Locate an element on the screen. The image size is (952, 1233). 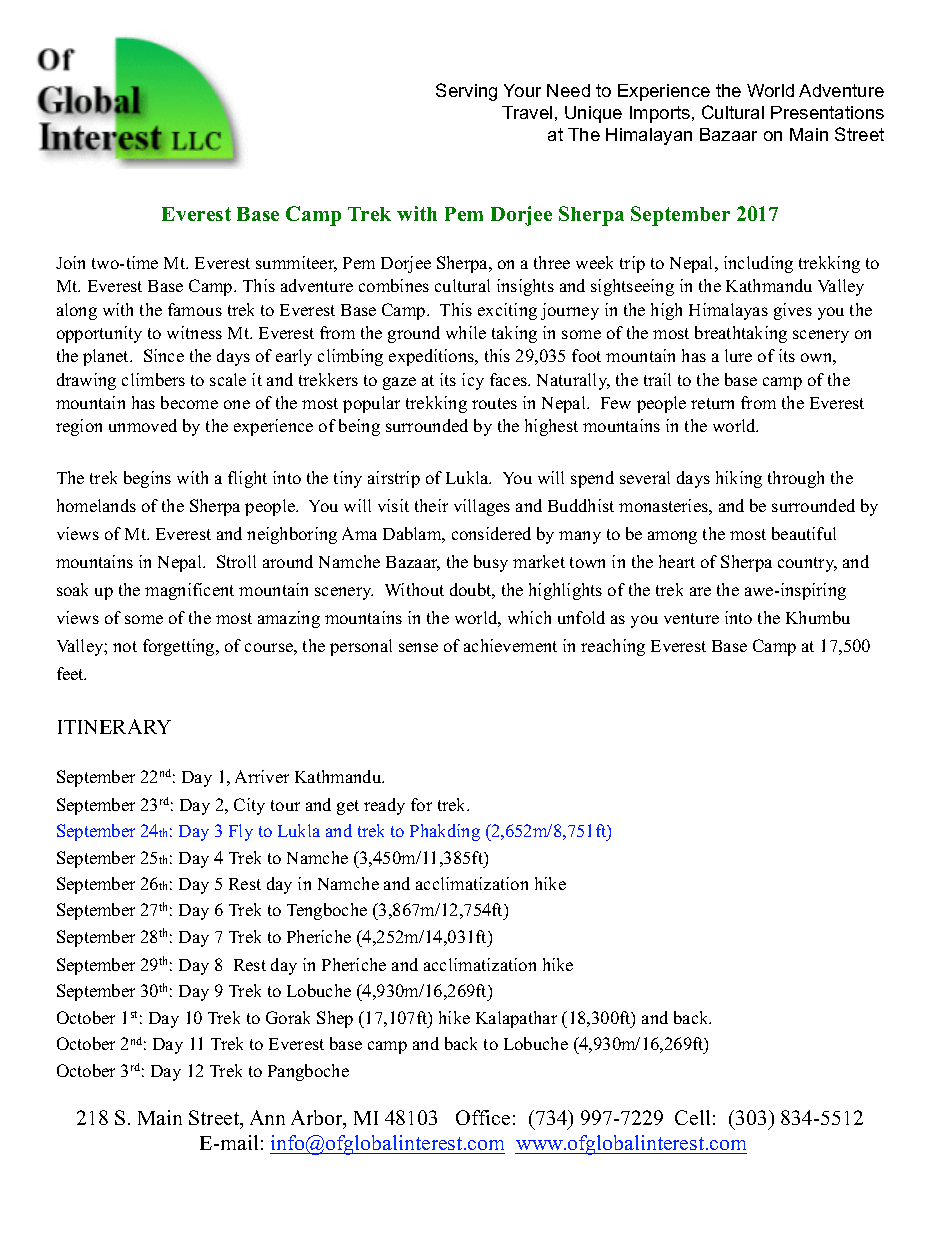
ready is located at coordinates (384, 806).
